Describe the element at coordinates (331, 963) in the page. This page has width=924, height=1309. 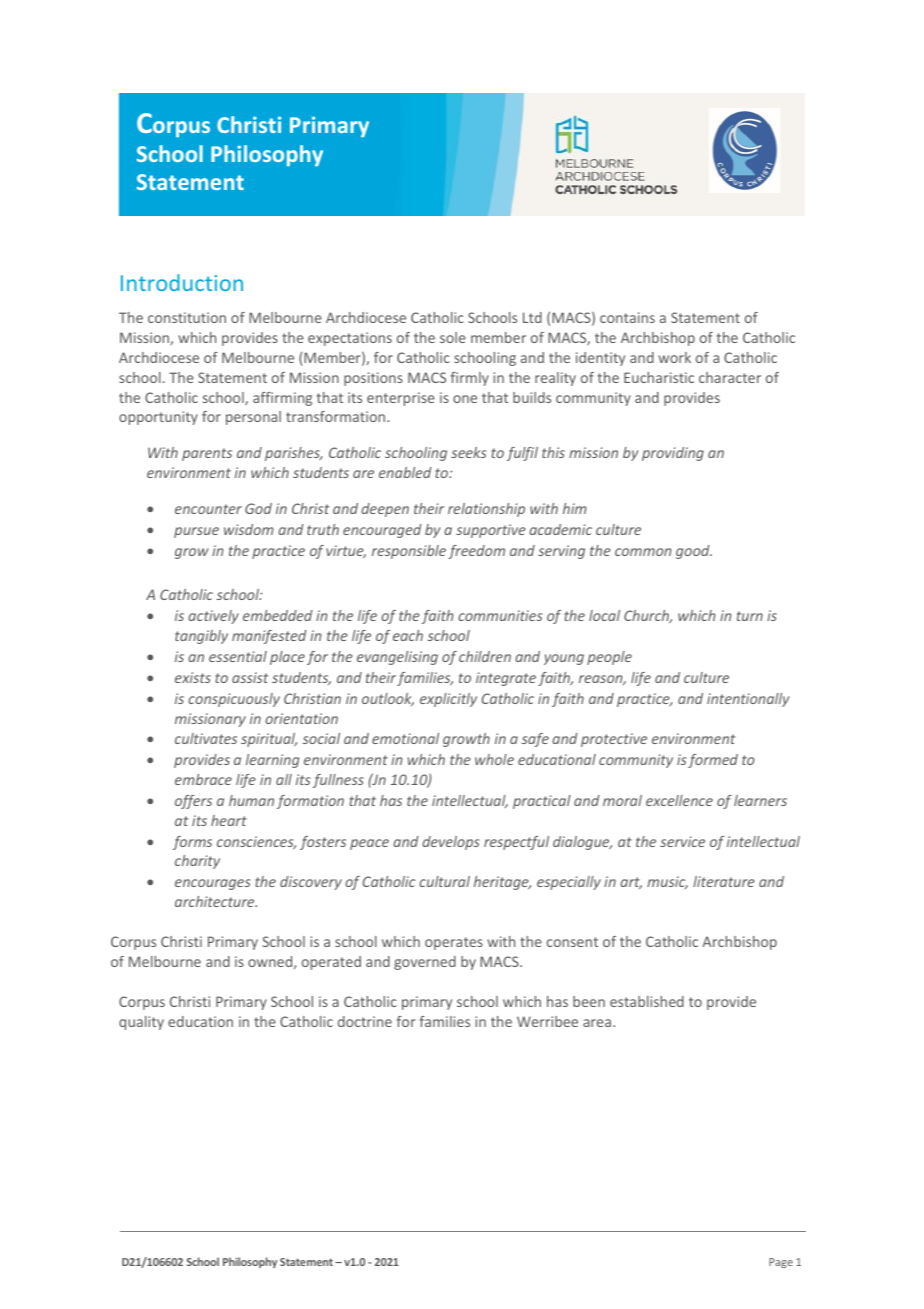
I see `operated` at that location.
